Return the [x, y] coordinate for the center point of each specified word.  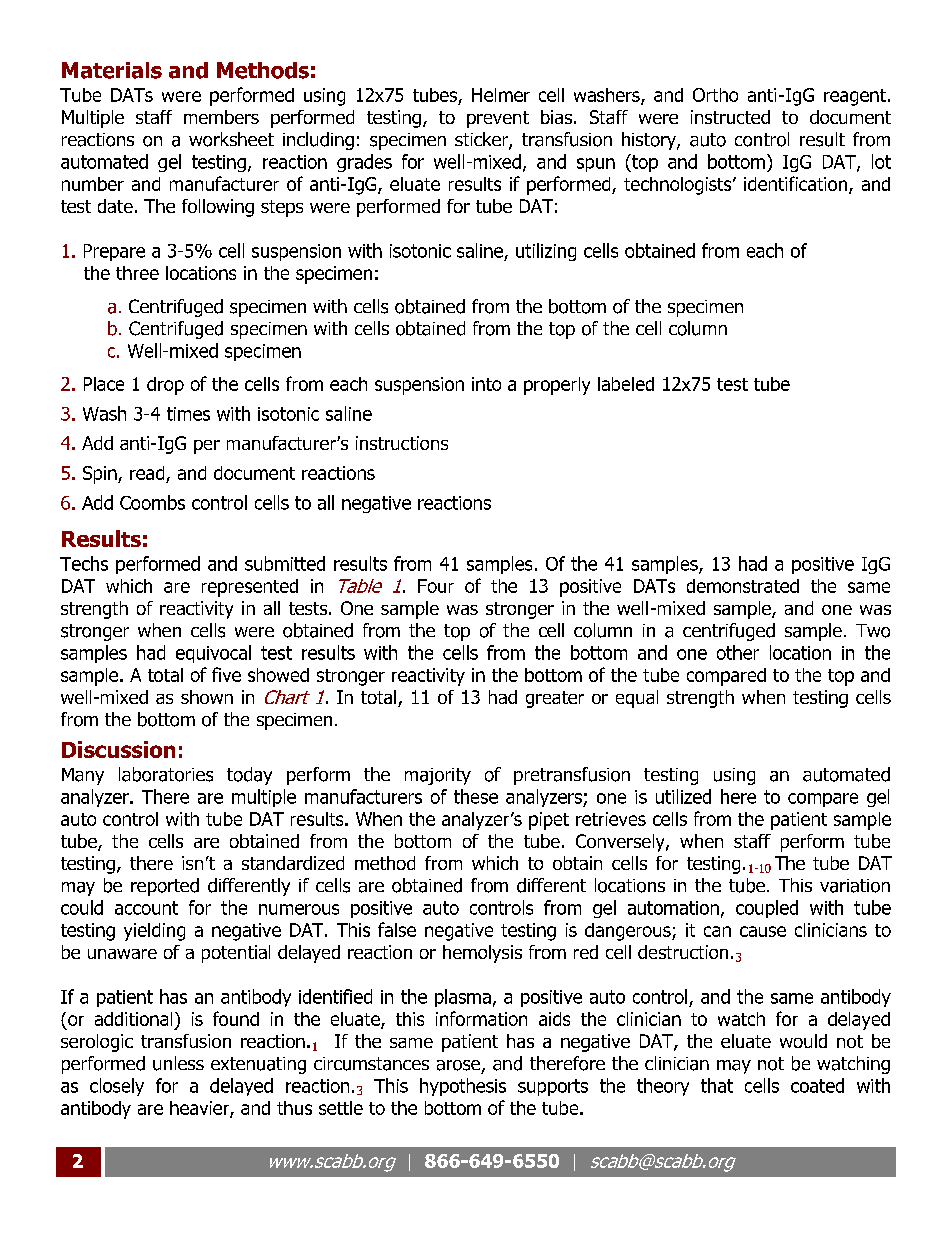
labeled [626, 384]
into [486, 384]
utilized [683, 796]
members [221, 117]
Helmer [501, 95]
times [188, 414]
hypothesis [463, 1087]
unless [178, 1063]
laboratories [166, 774]
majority [438, 776]
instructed [730, 117]
